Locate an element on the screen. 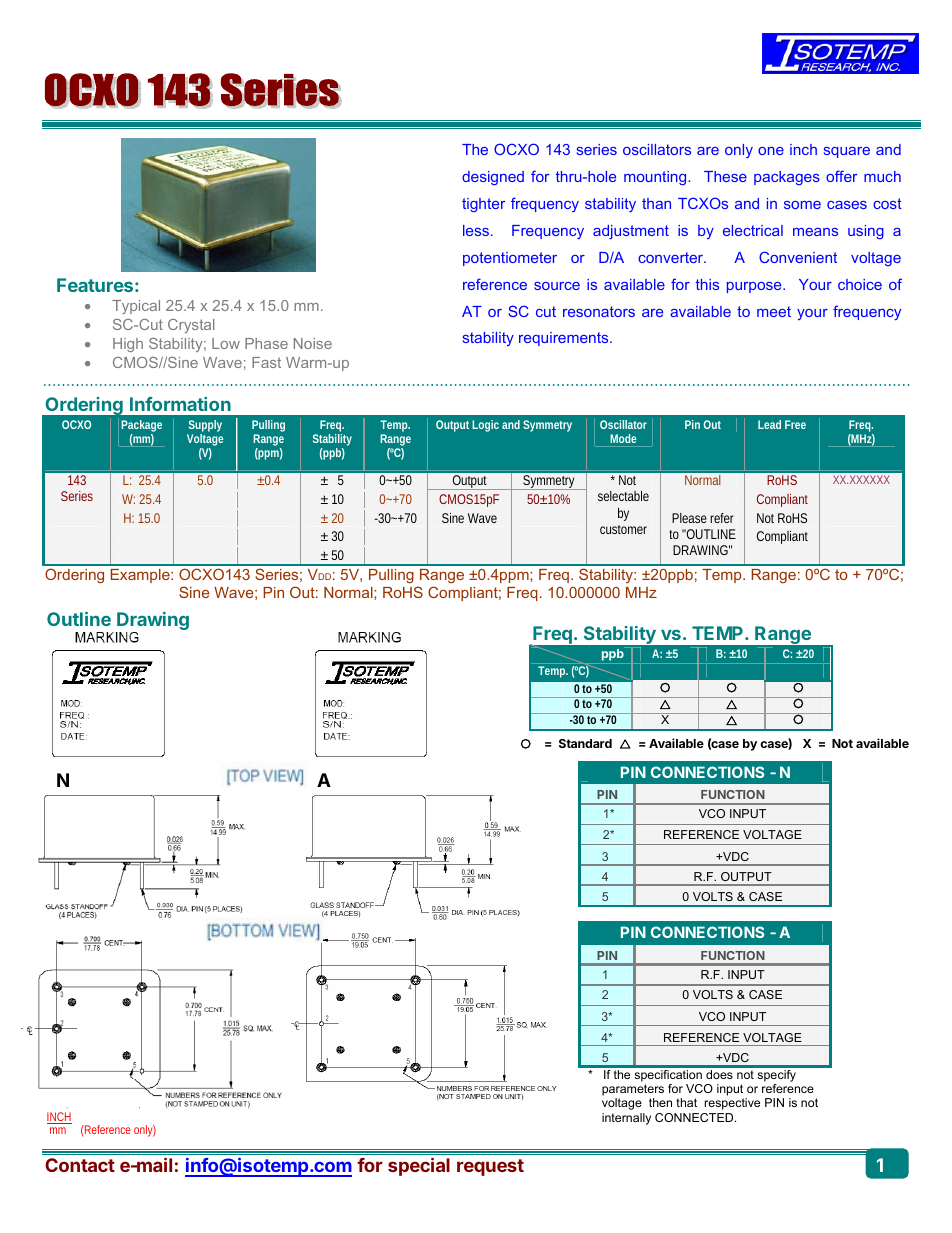  meet is located at coordinates (774, 311).
